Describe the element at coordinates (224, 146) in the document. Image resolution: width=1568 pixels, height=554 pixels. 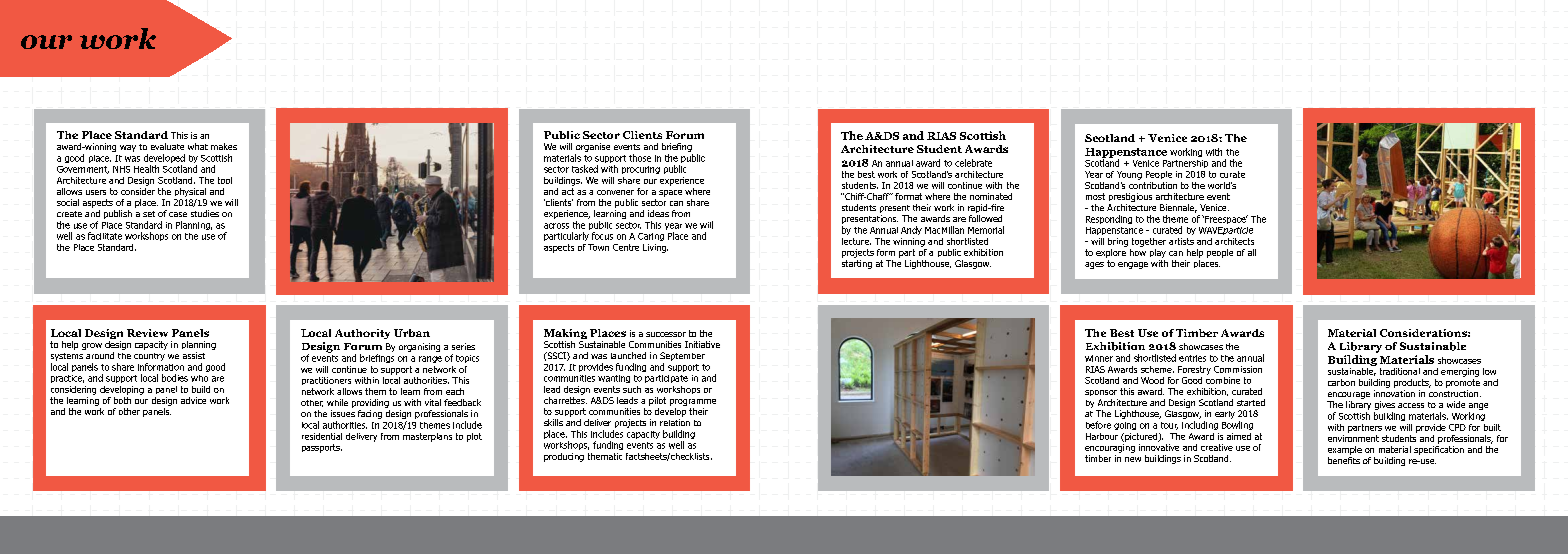
I see `makes` at that location.
